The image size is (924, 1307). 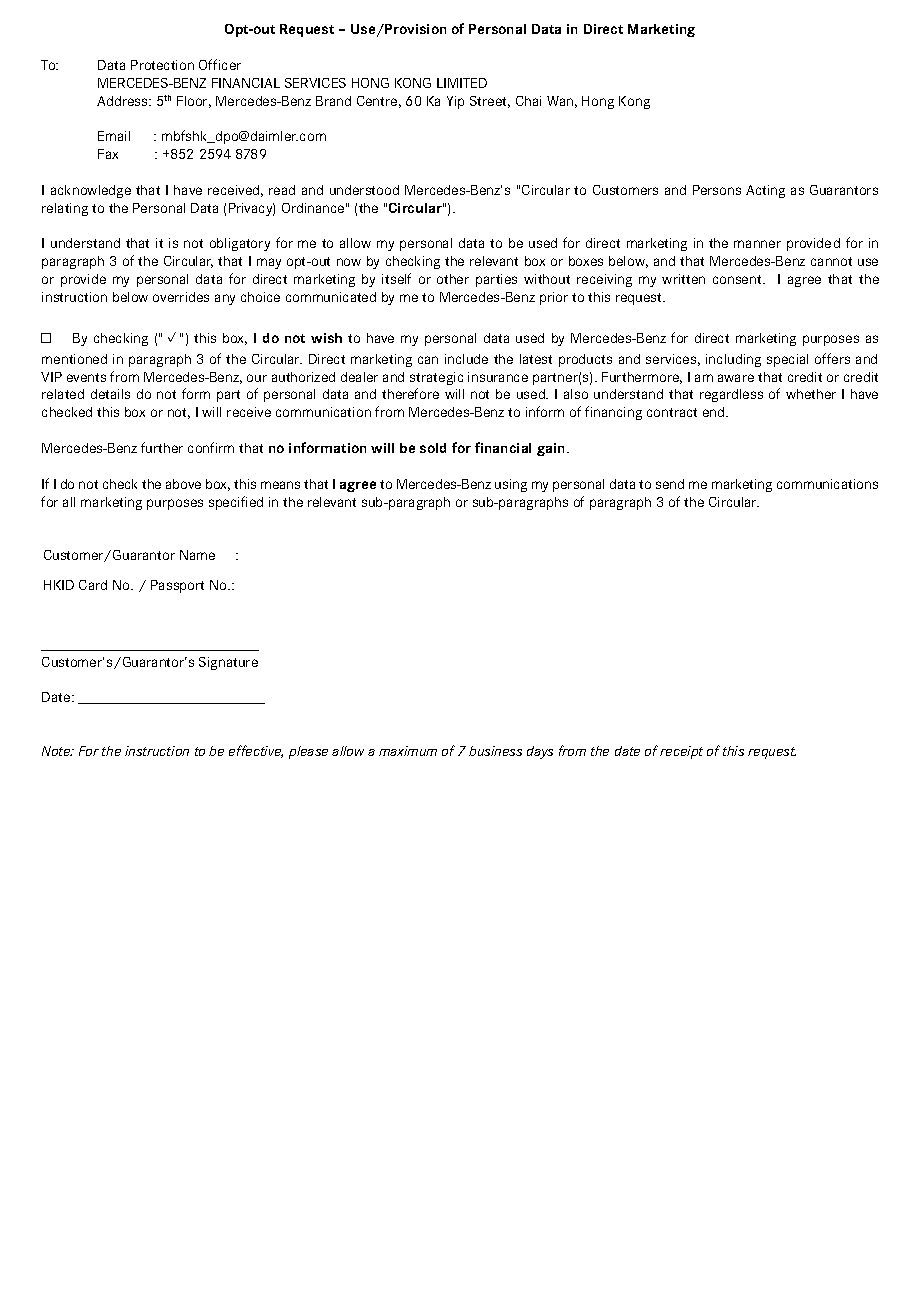 I want to click on Note, so click(x=57, y=751).
